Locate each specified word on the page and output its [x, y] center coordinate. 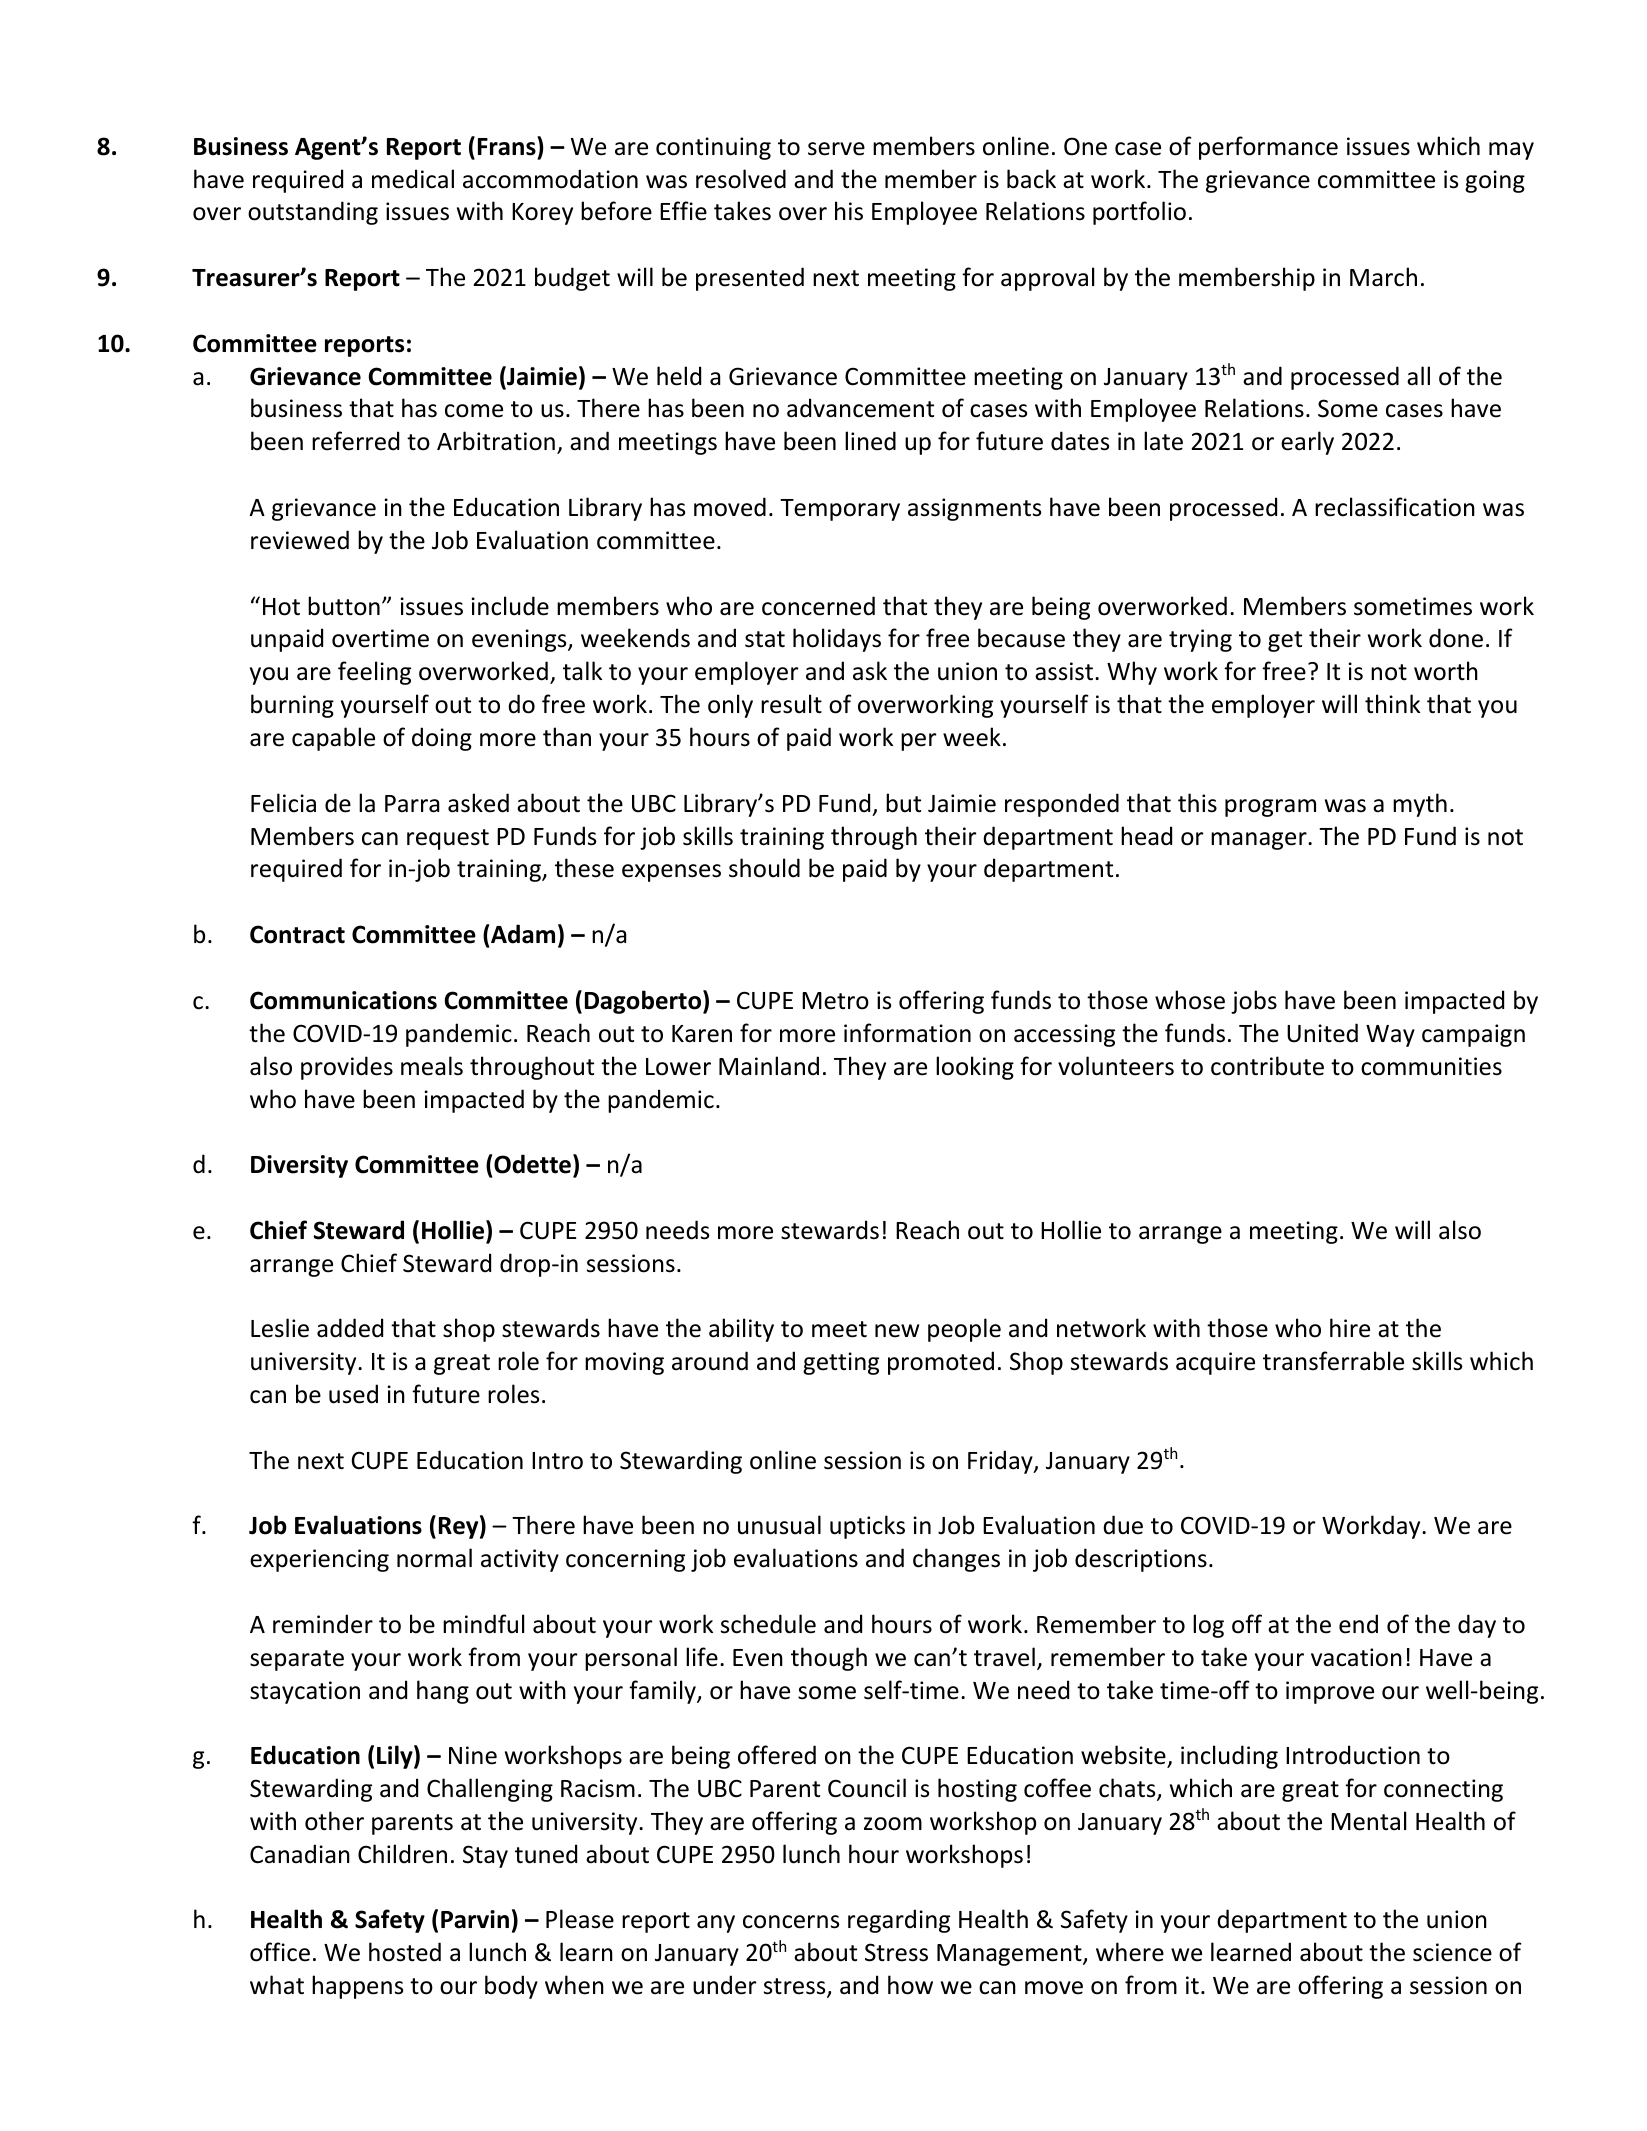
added [350, 1328]
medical [413, 179]
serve [836, 149]
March [1383, 277]
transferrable [1333, 1361]
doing [442, 739]
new [897, 1331]
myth [1420, 805]
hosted [405, 1952]
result [791, 704]
